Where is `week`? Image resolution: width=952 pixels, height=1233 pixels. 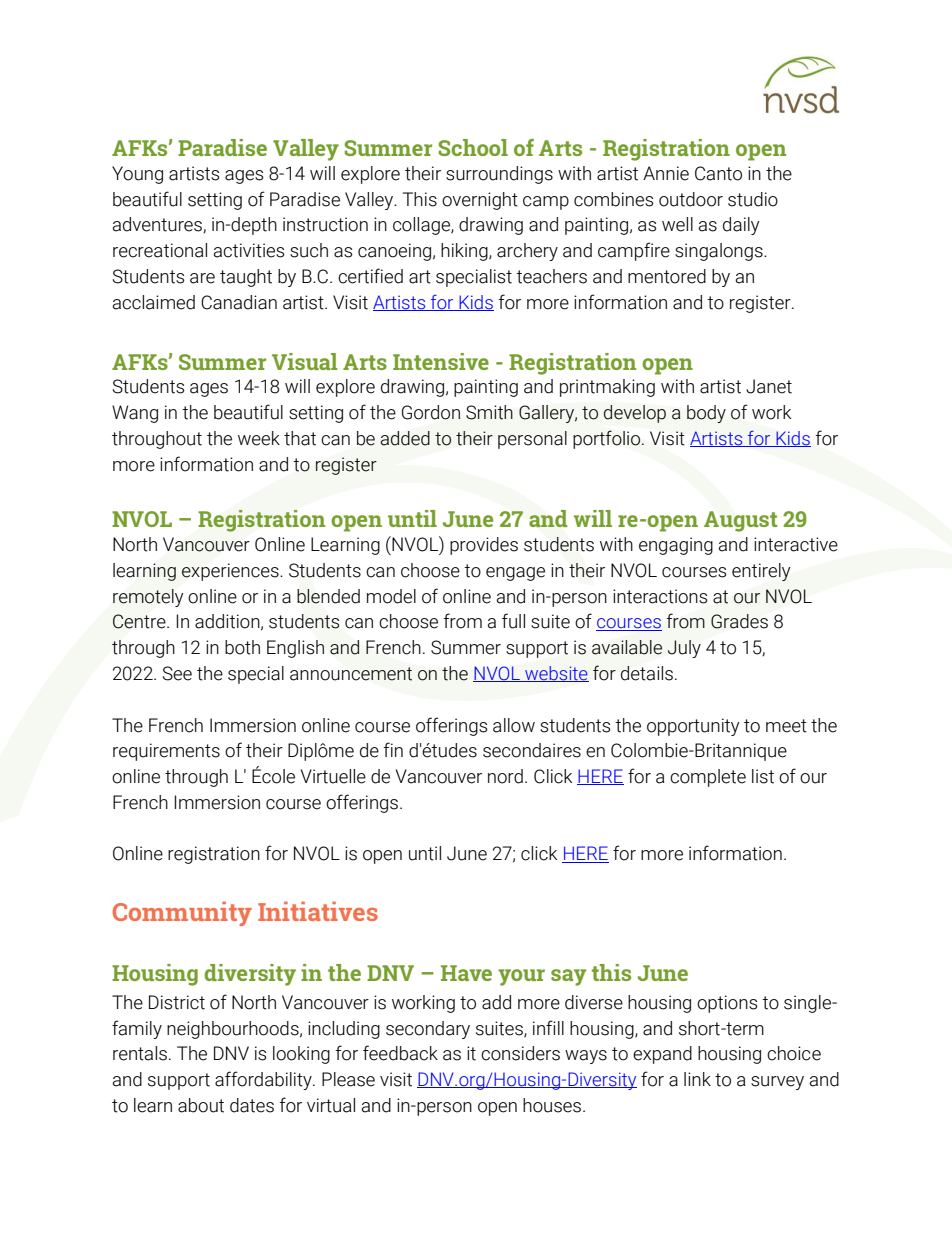
week is located at coordinates (259, 438).
